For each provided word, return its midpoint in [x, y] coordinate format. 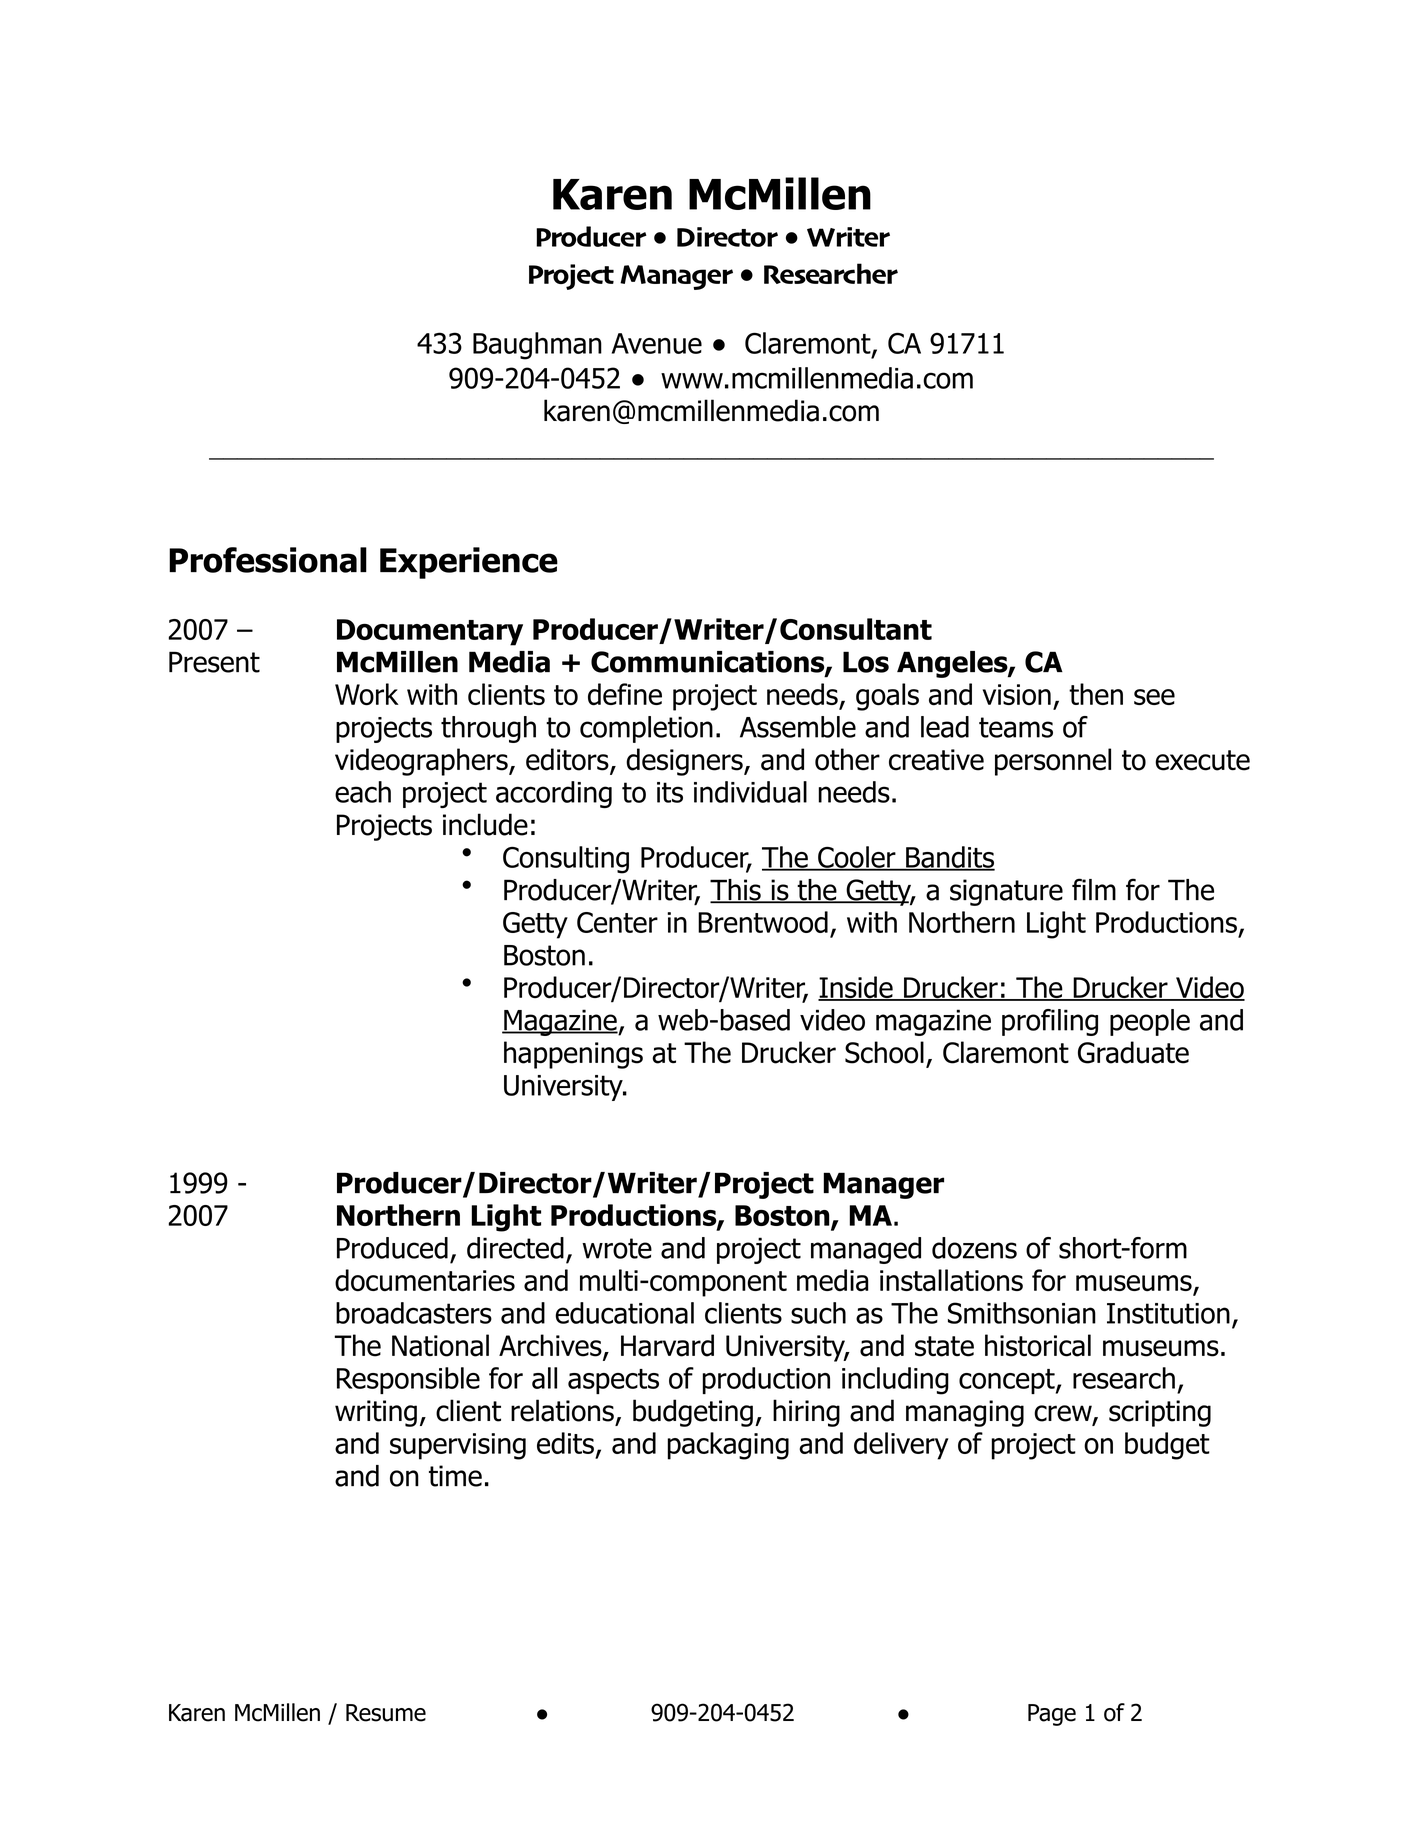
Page [1052, 1715]
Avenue [657, 343]
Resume [386, 1713]
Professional [268, 560]
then [1096, 694]
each [363, 792]
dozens [974, 1248]
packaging [728, 1446]
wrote [617, 1248]
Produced [392, 1248]
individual [750, 792]
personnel [1053, 762]
